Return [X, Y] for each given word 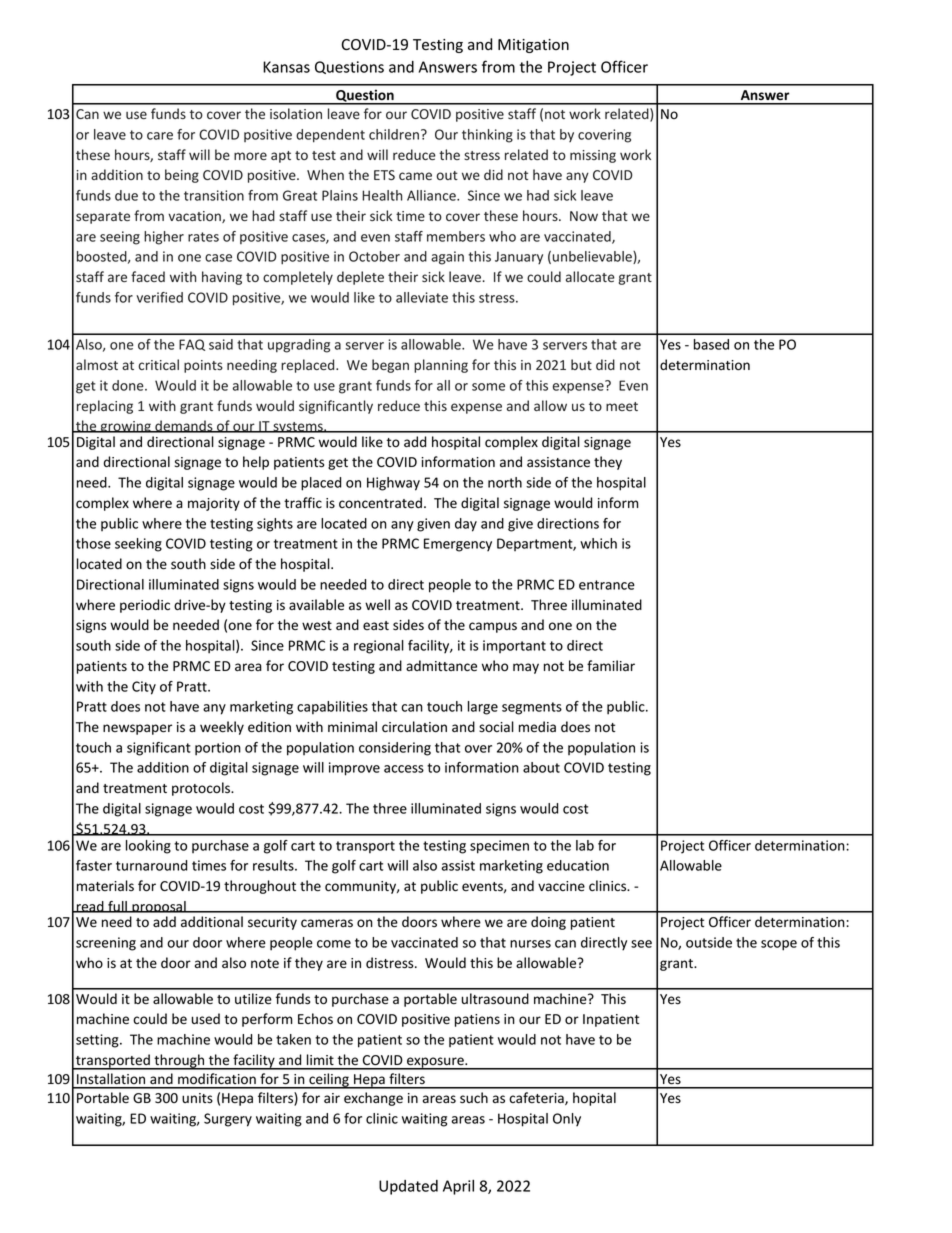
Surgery [228, 1120]
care [160, 136]
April [458, 1187]
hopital [594, 1099]
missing [593, 156]
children [394, 134]
